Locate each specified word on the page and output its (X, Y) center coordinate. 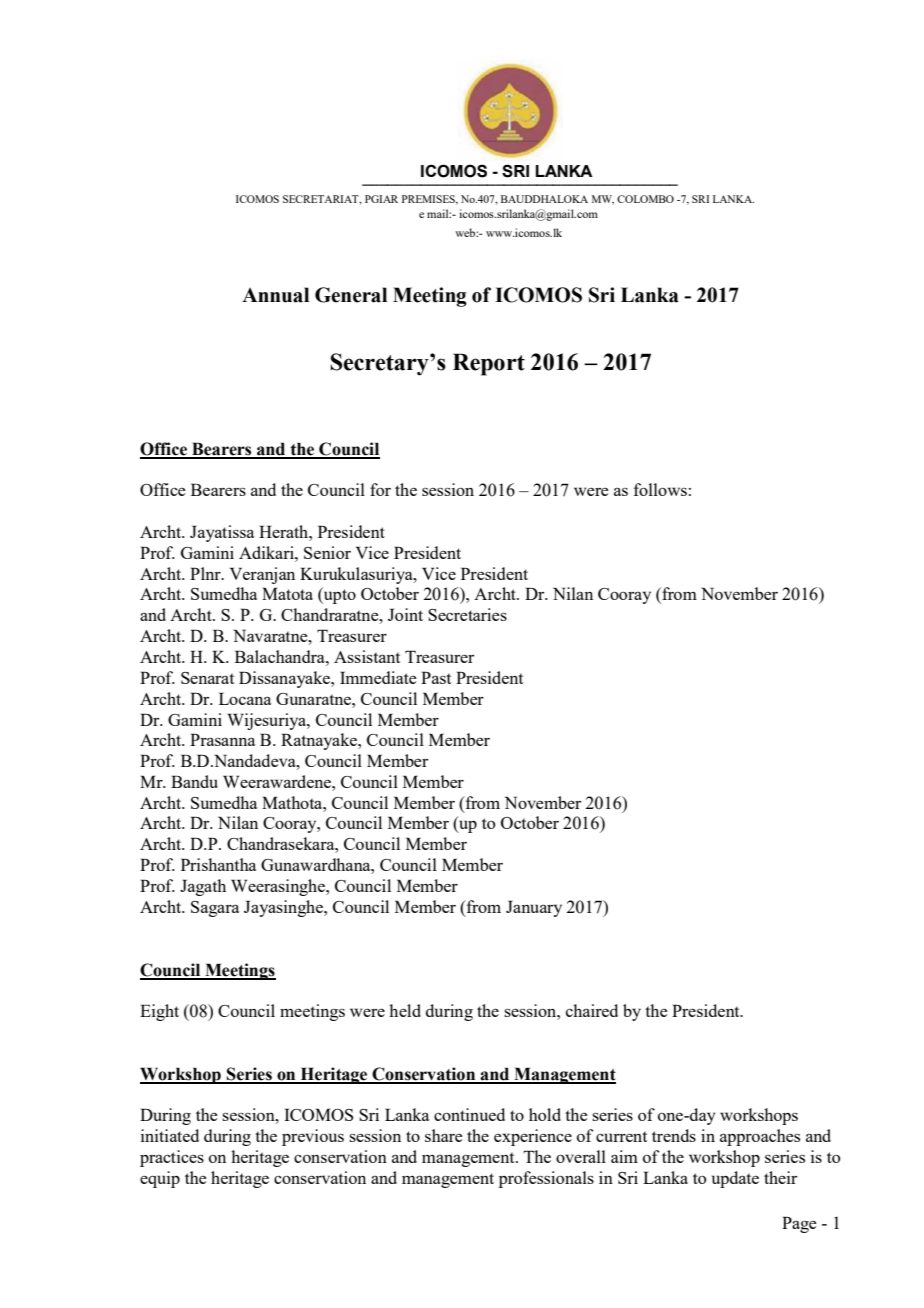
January (534, 908)
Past (436, 677)
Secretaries (467, 614)
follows (660, 489)
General (351, 295)
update (735, 1179)
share (444, 1135)
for (380, 489)
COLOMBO (645, 199)
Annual (275, 295)
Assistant (367, 656)
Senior (327, 552)
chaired (592, 1010)
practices (172, 1158)
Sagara (215, 909)
